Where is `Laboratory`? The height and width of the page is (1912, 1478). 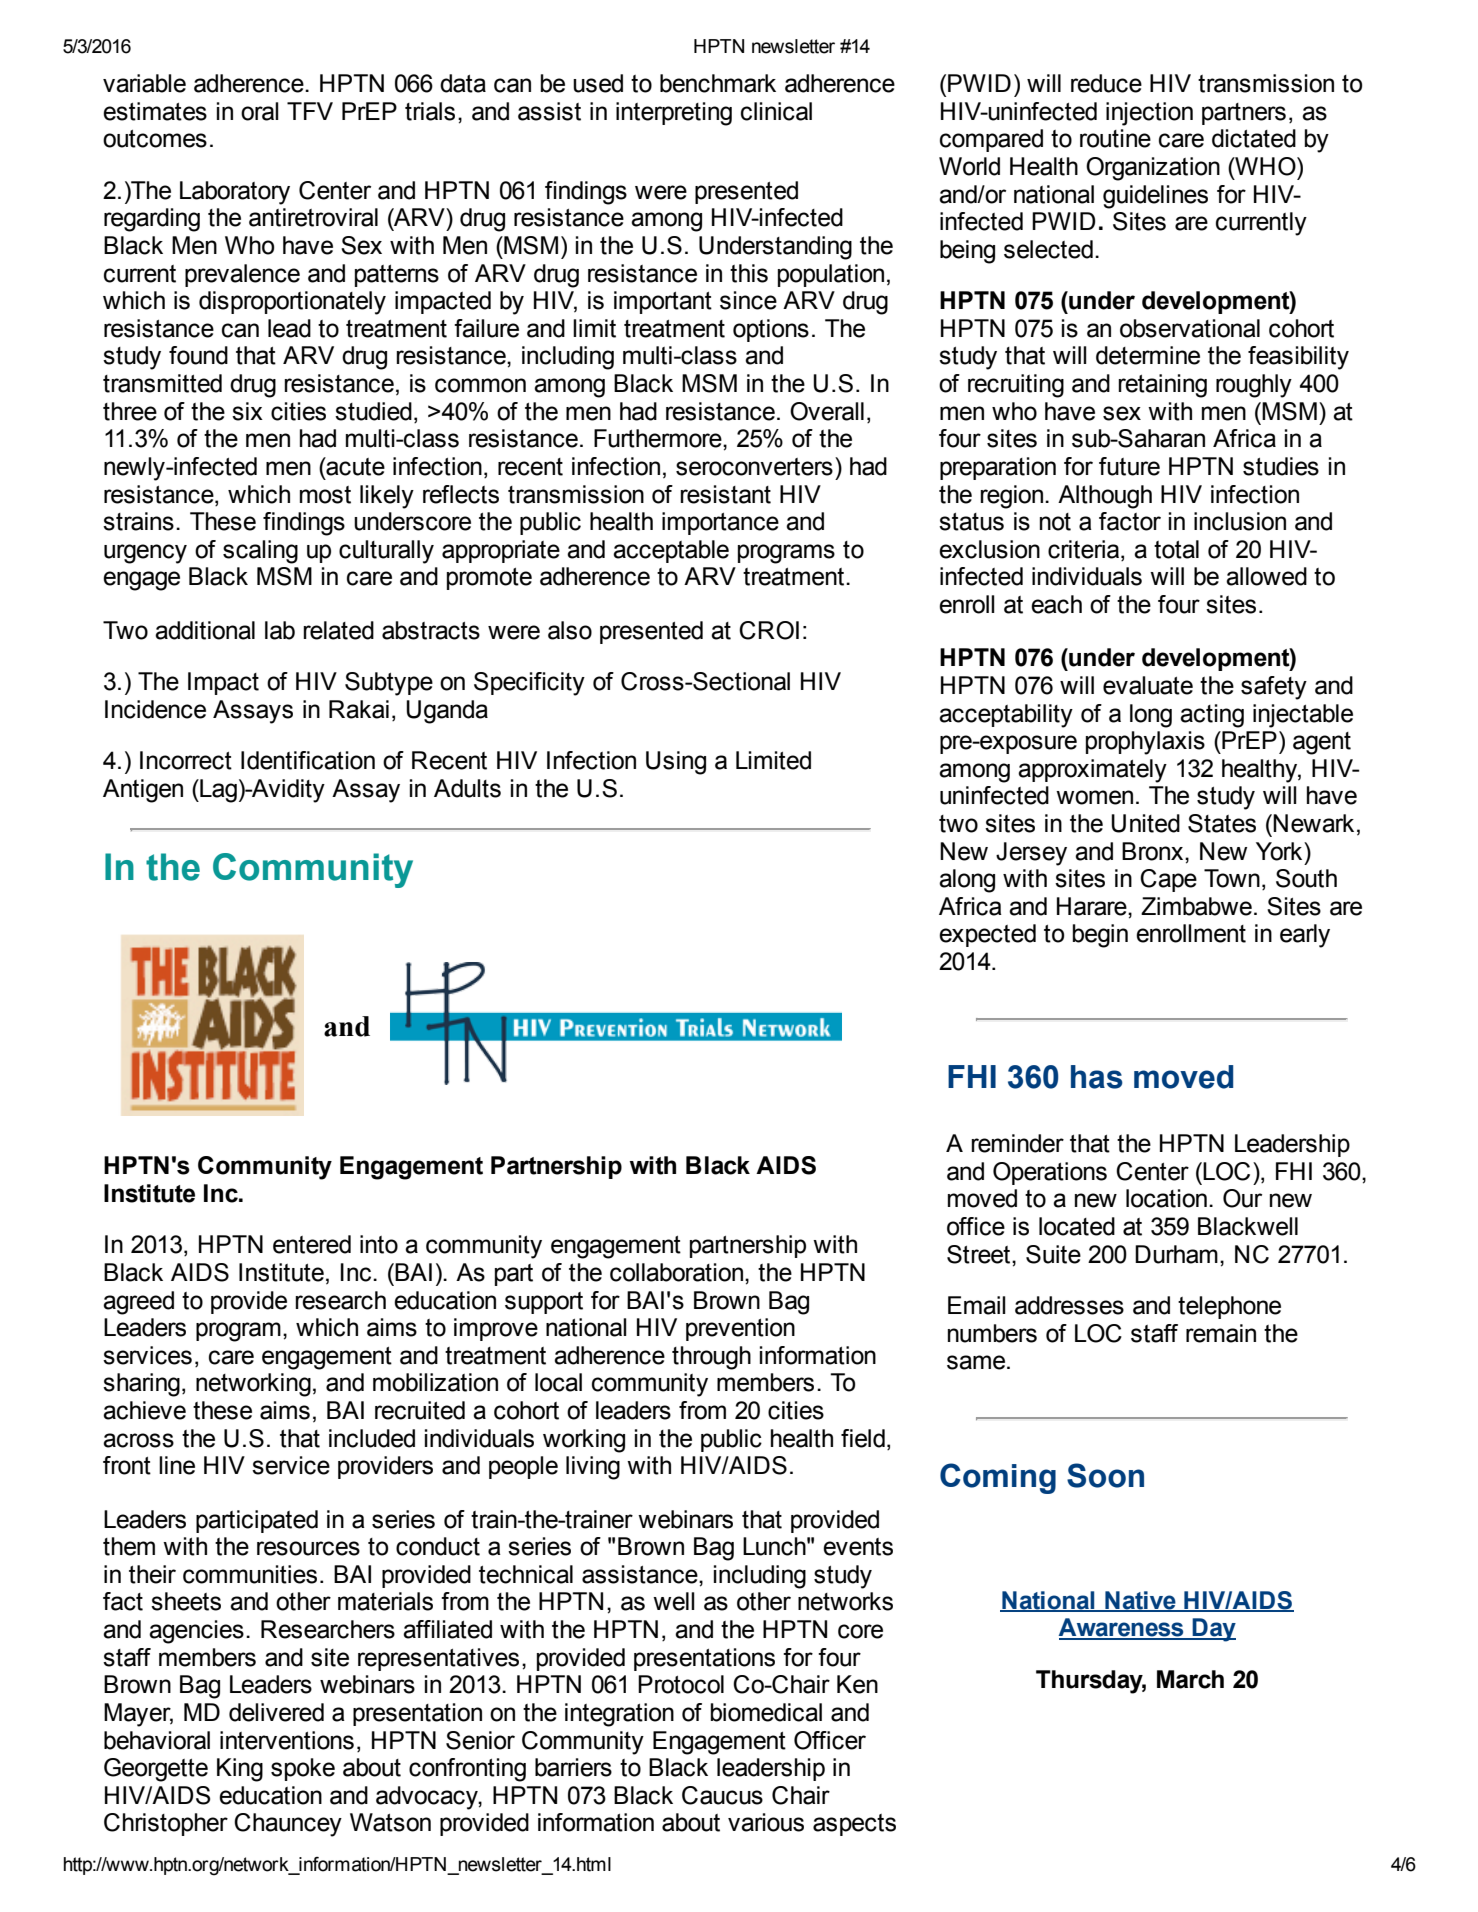
Laboratory is located at coordinates (235, 193).
